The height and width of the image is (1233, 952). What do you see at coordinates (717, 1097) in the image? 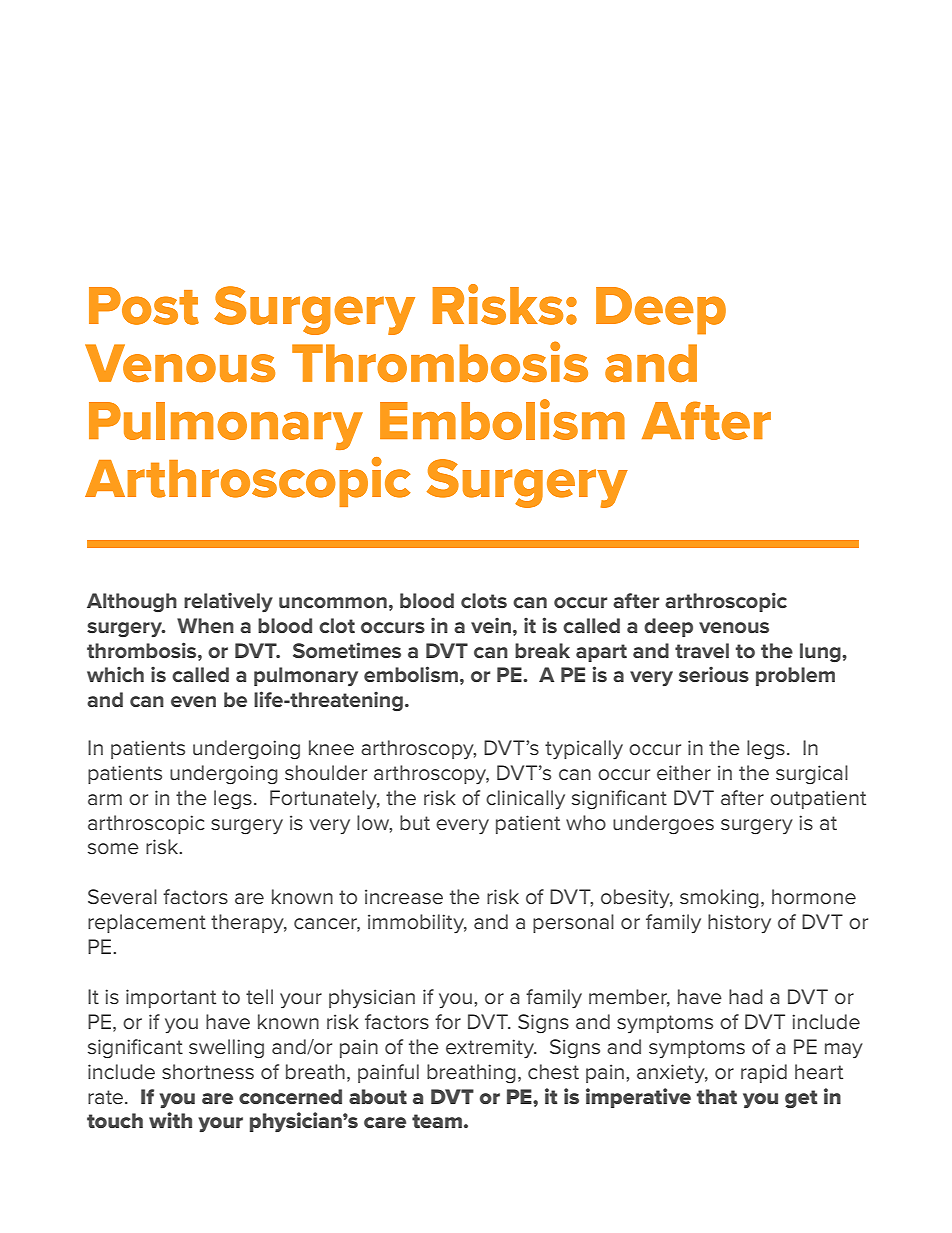
I see `that` at bounding box center [717, 1097].
